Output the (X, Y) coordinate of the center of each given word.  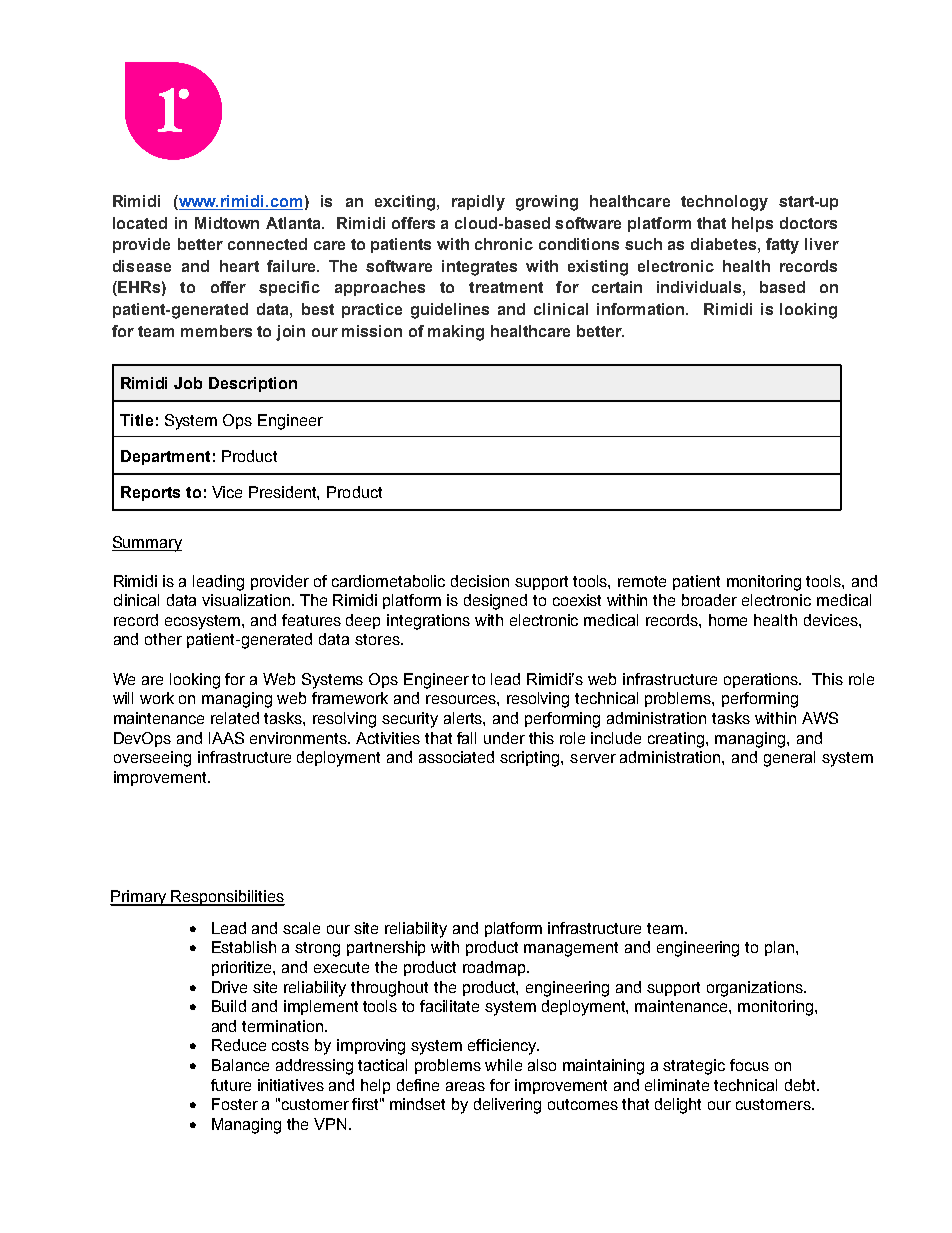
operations (762, 680)
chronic (504, 244)
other (163, 639)
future (231, 1085)
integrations (428, 622)
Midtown (227, 223)
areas (465, 1086)
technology (724, 203)
